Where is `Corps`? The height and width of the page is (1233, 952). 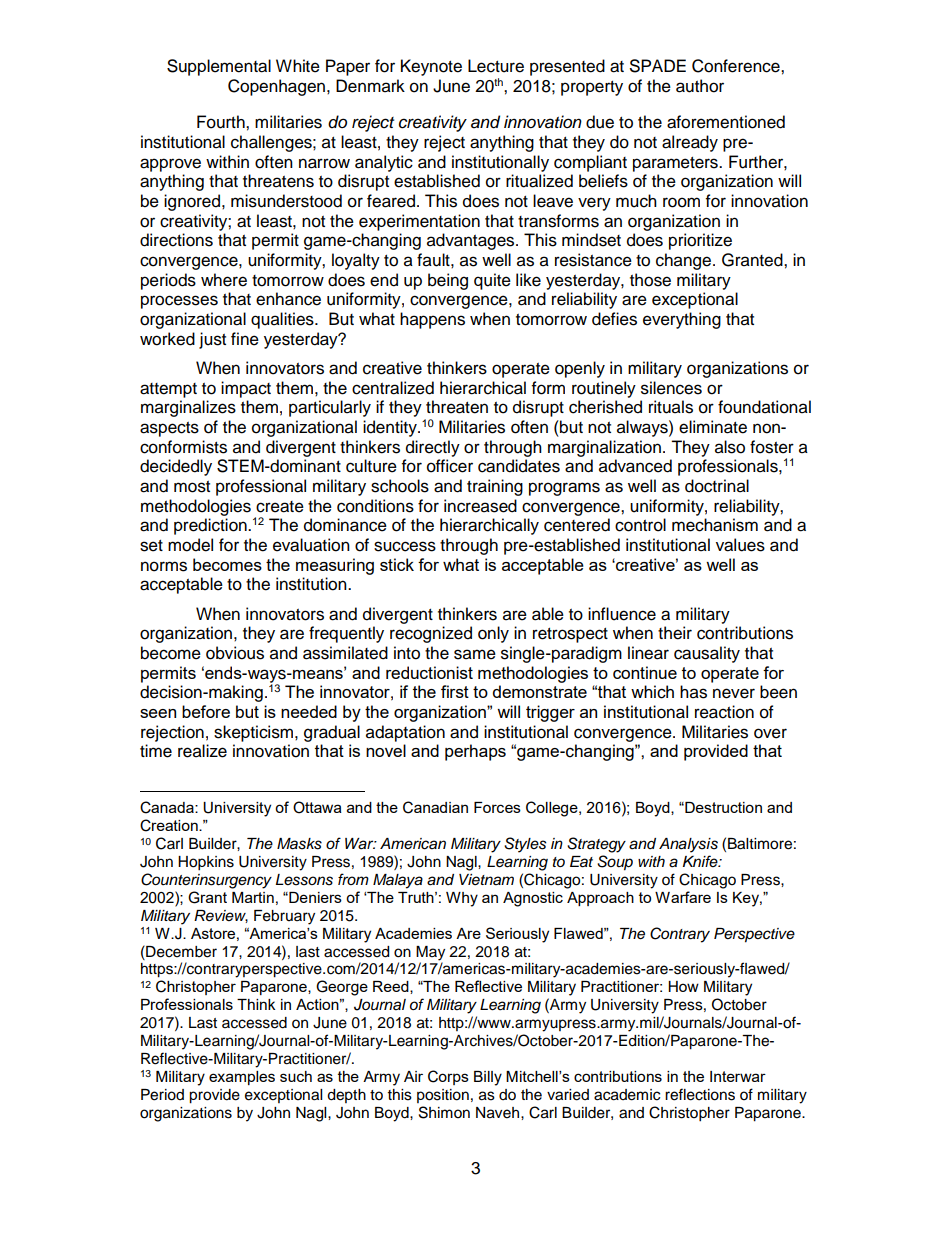
Corps is located at coordinates (448, 1077).
